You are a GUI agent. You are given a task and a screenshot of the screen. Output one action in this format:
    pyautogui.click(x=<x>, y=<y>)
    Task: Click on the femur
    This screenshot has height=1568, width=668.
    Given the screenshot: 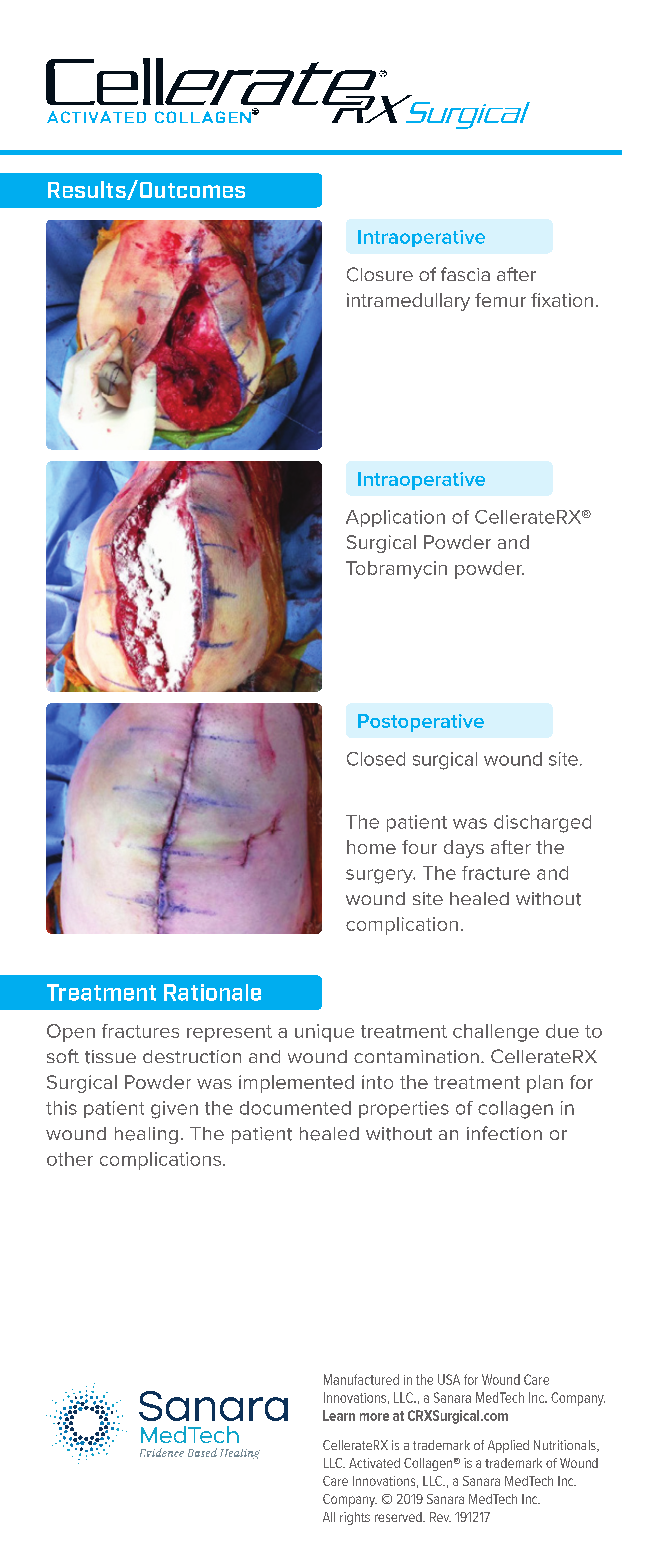 What is the action you would take?
    pyautogui.click(x=500, y=300)
